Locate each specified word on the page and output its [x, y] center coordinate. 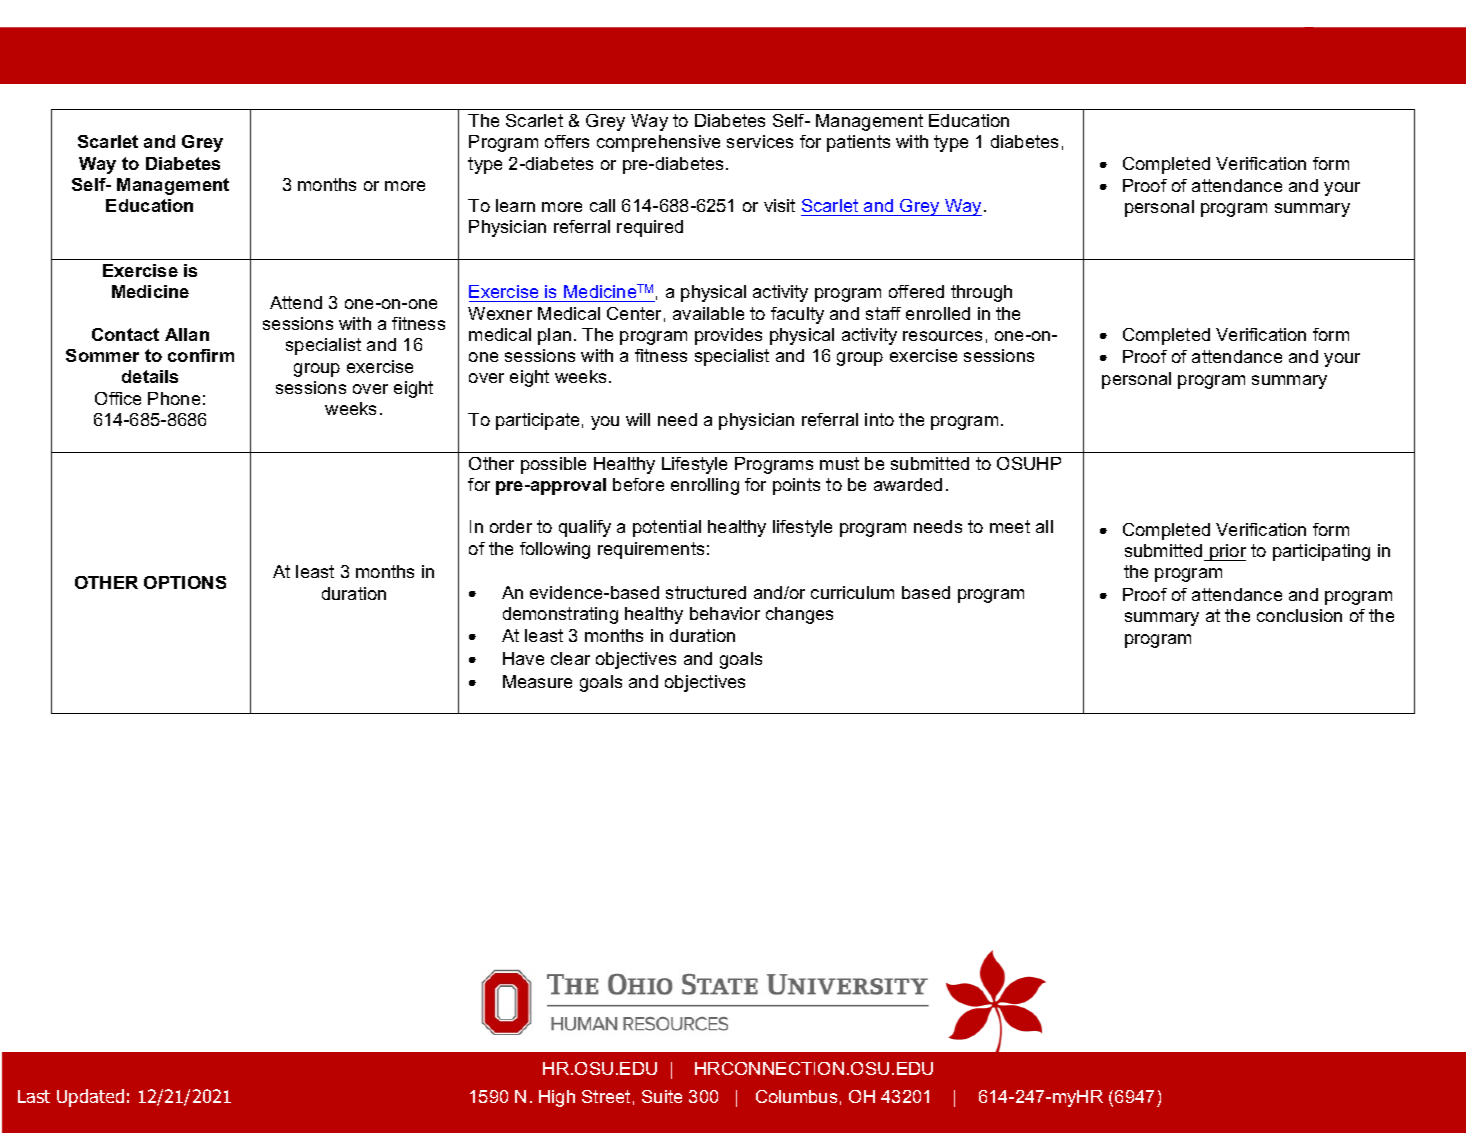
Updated [90, 1098]
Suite [662, 1096]
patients [858, 143]
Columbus [796, 1096]
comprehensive [658, 143]
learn [515, 205]
